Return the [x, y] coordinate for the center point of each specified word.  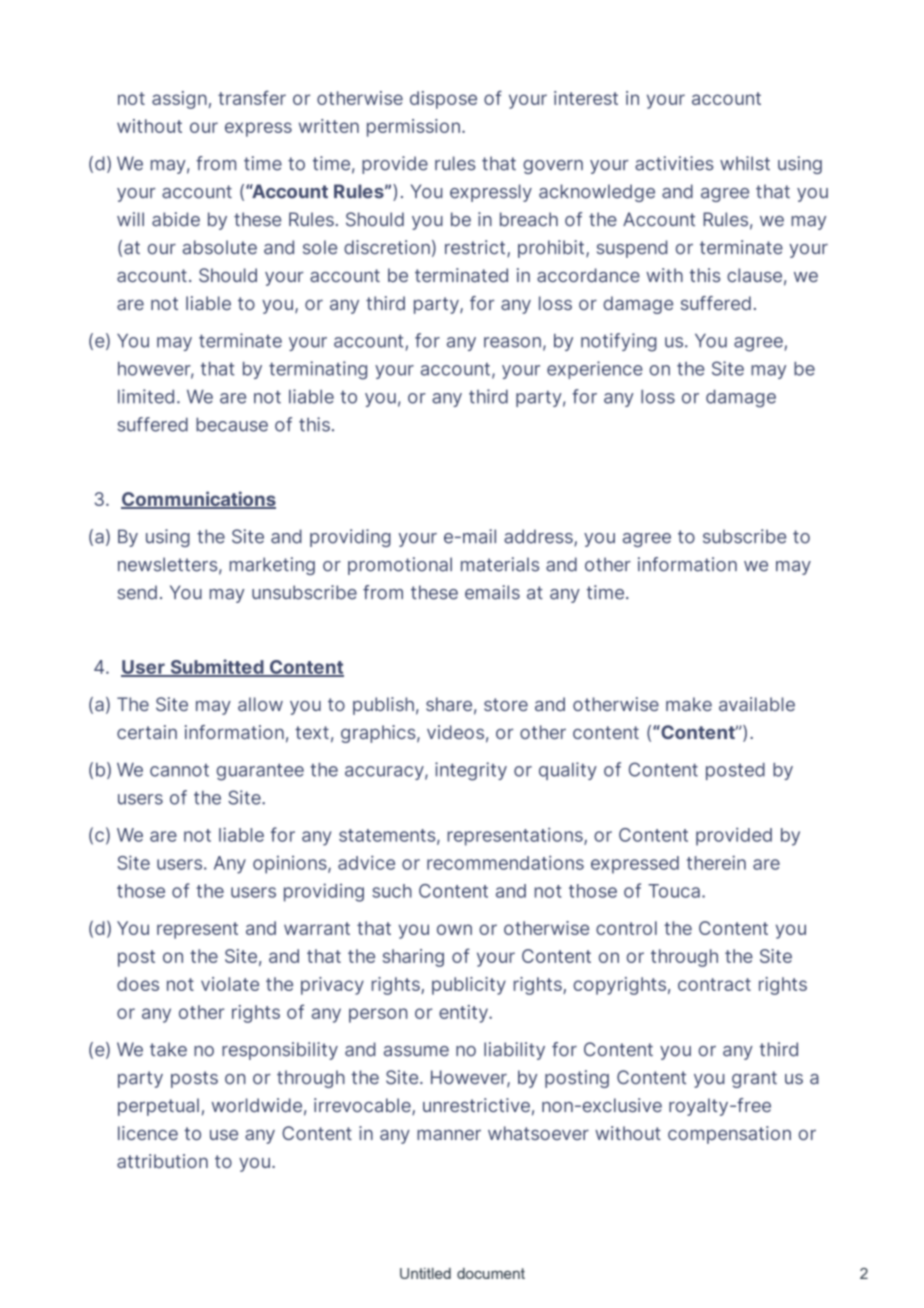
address [539, 537]
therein [716, 862]
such [392, 891]
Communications [198, 500]
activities [674, 163]
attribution [162, 1161]
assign [179, 100]
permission [413, 128]
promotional [400, 566]
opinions [291, 865]
